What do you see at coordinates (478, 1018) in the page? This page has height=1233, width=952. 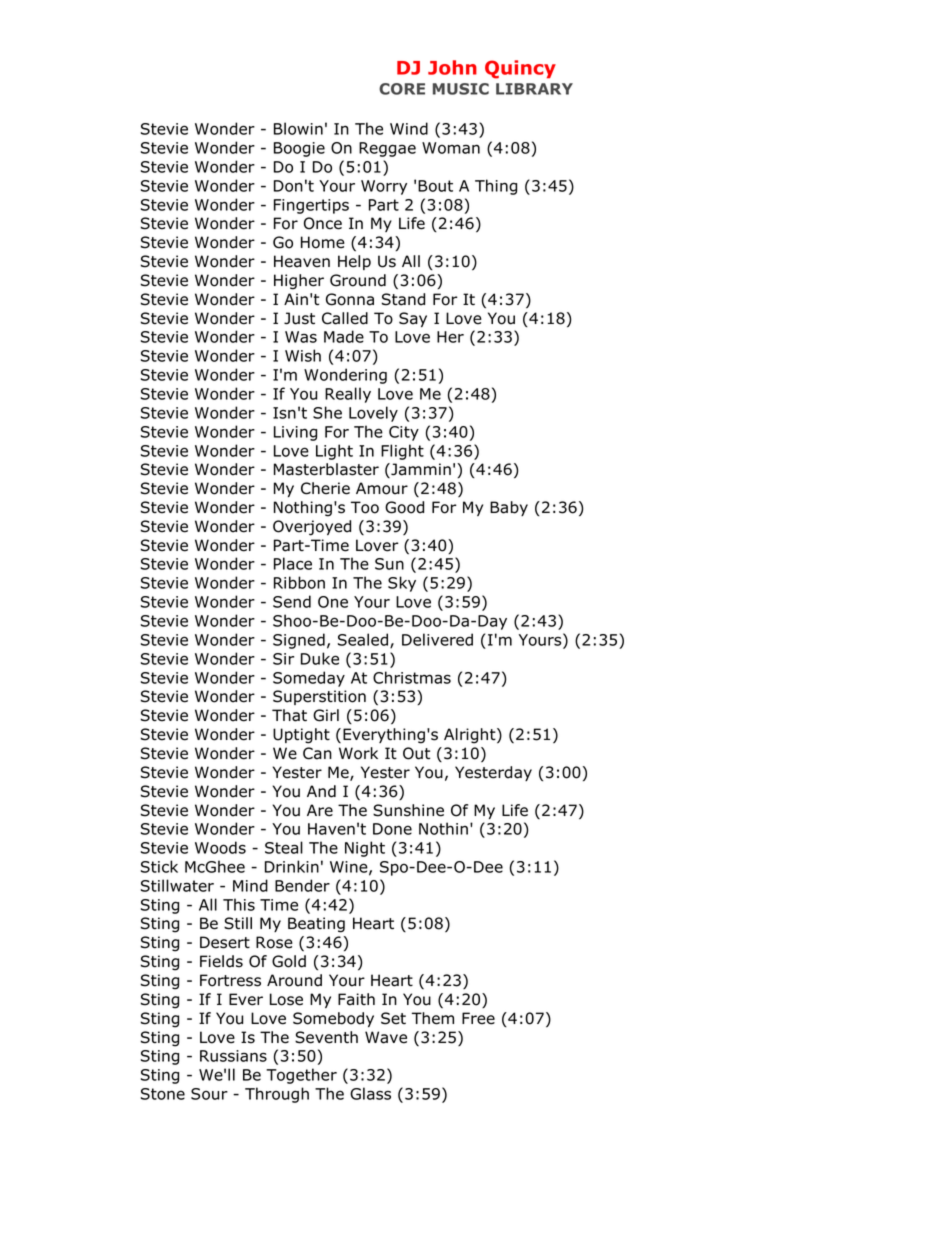 I see `Free` at bounding box center [478, 1018].
